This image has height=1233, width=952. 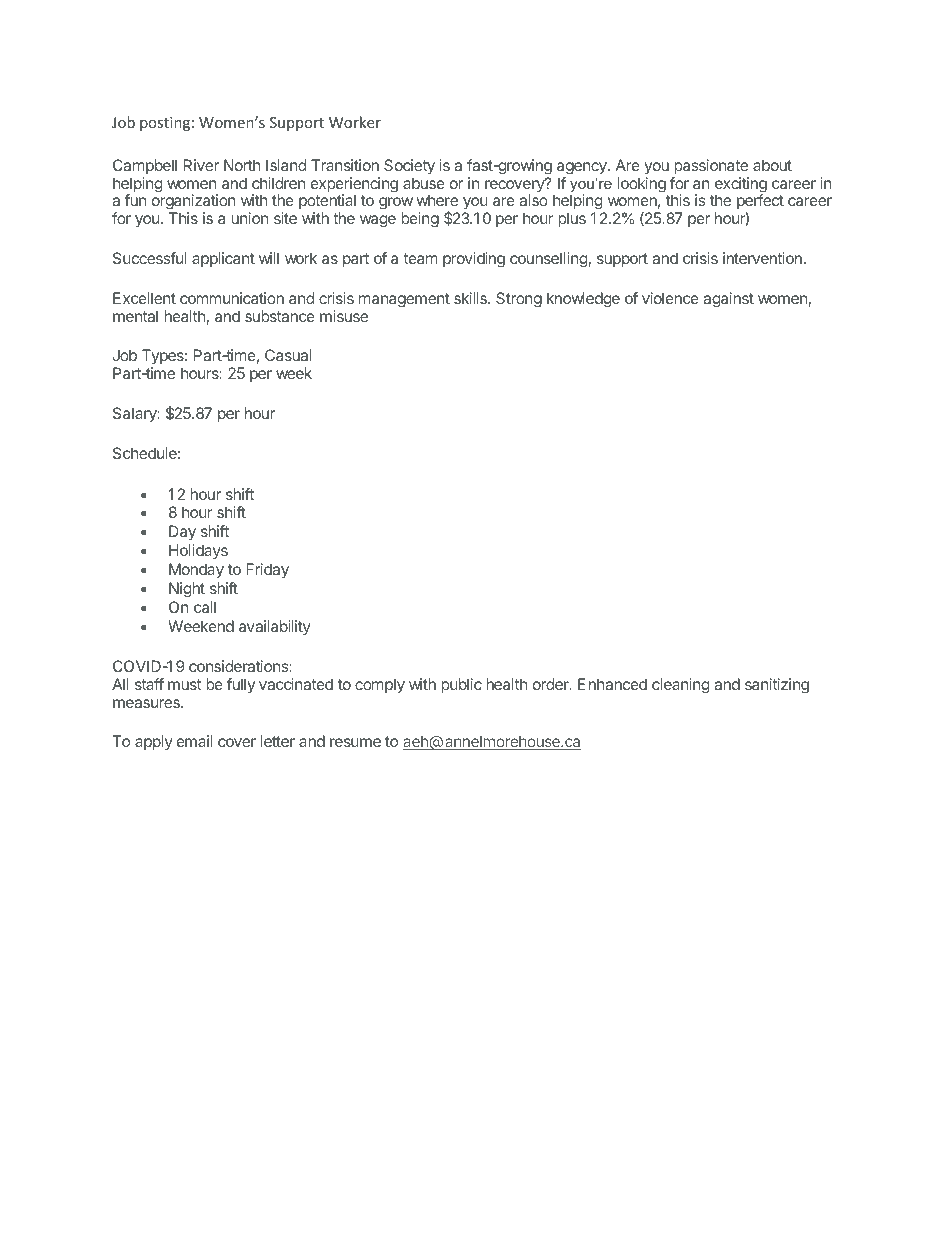 I want to click on Casual, so click(x=288, y=355).
